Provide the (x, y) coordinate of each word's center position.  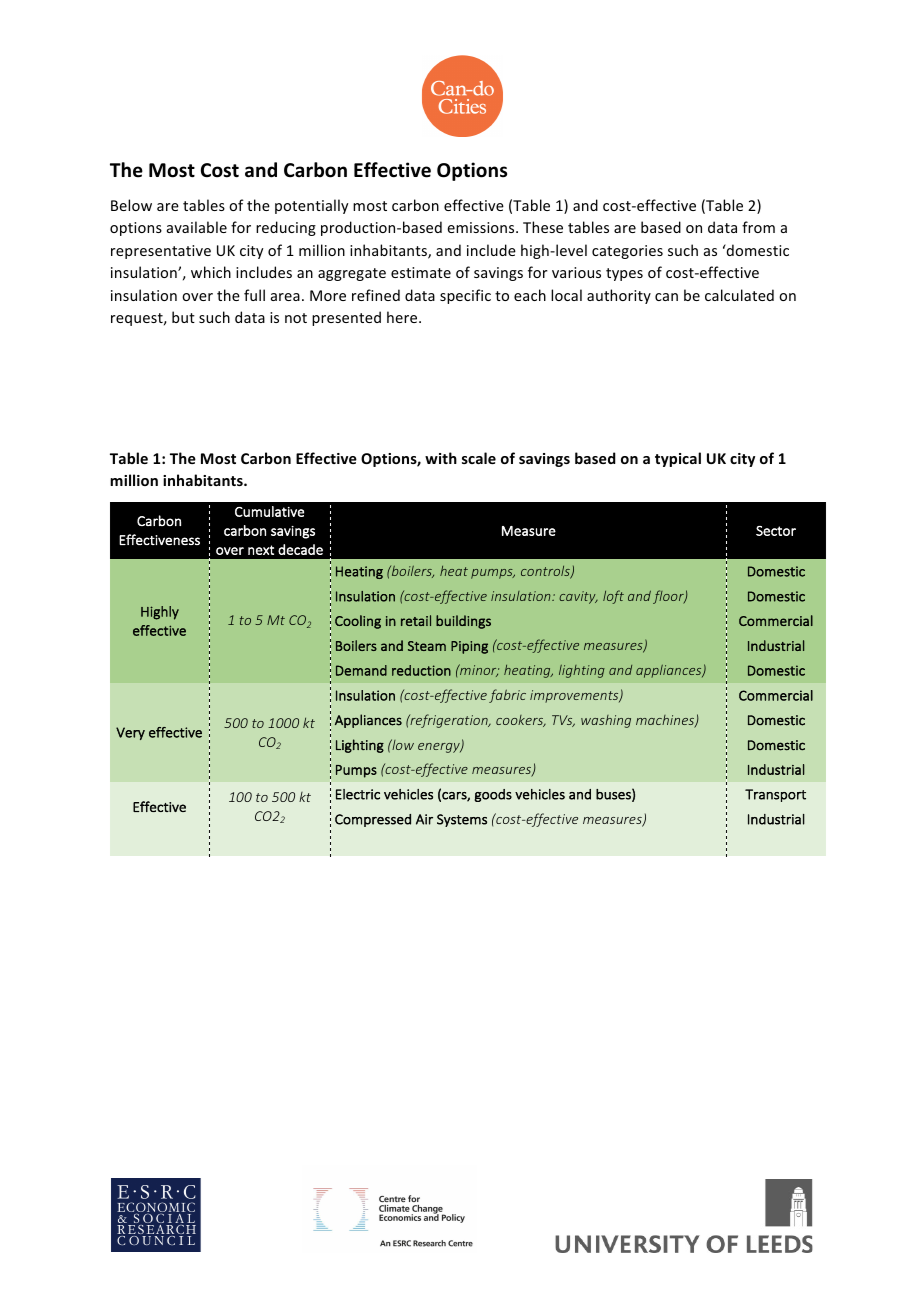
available (197, 227)
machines (666, 721)
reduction (421, 670)
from (758, 227)
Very (130, 733)
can (666, 297)
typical (678, 459)
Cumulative (269, 511)
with (441, 458)
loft (613, 597)
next (261, 550)
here (403, 317)
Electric (358, 794)
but (183, 317)
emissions (482, 227)
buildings (463, 622)
